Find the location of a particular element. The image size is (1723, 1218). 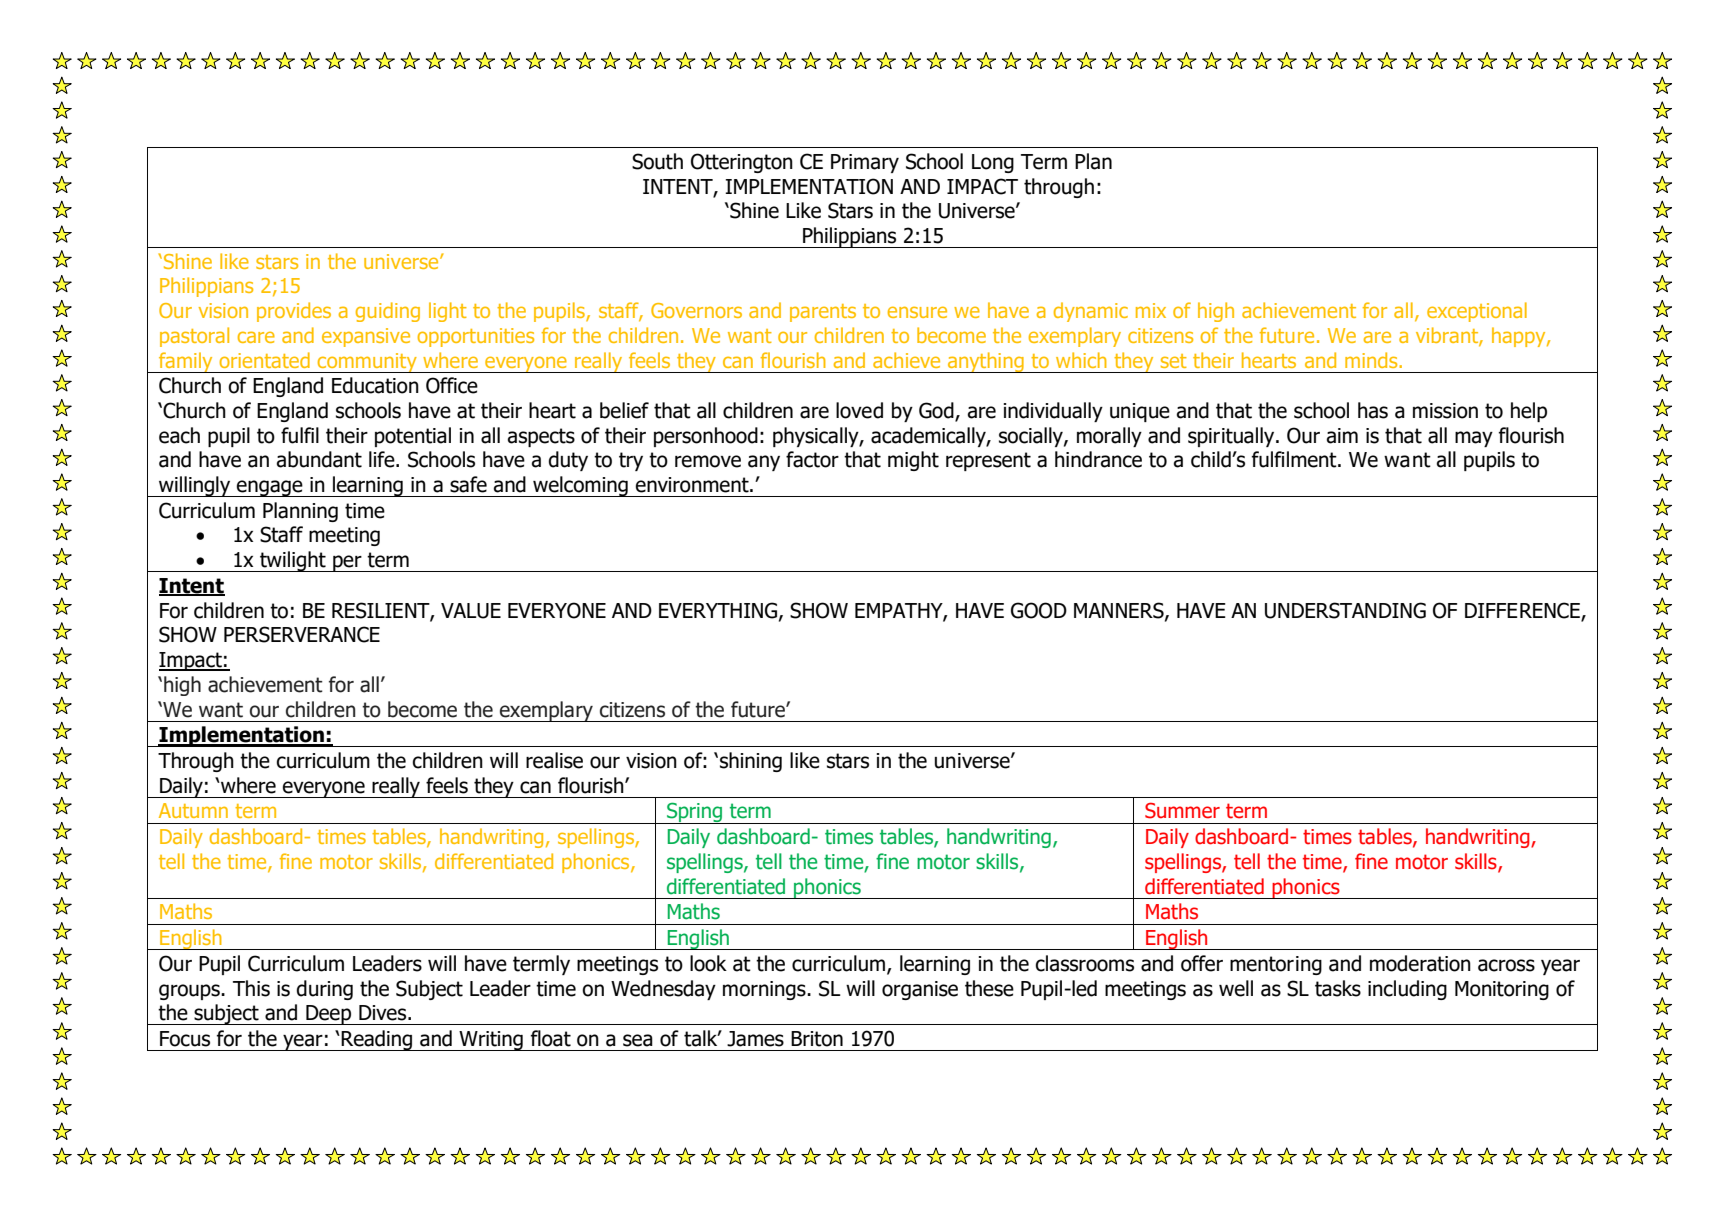

realise is located at coordinates (554, 760).
